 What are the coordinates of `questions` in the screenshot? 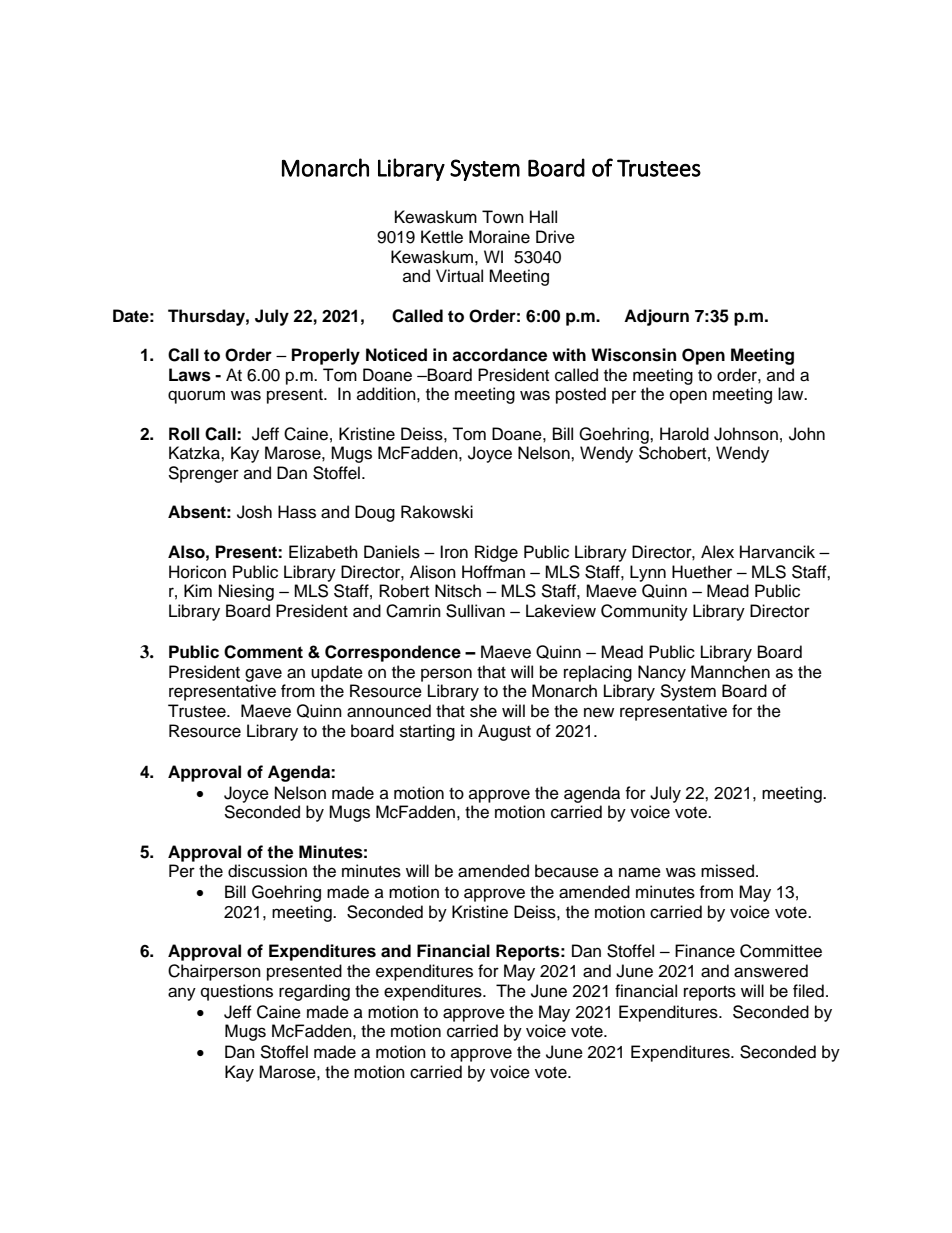 It's located at (237, 992).
